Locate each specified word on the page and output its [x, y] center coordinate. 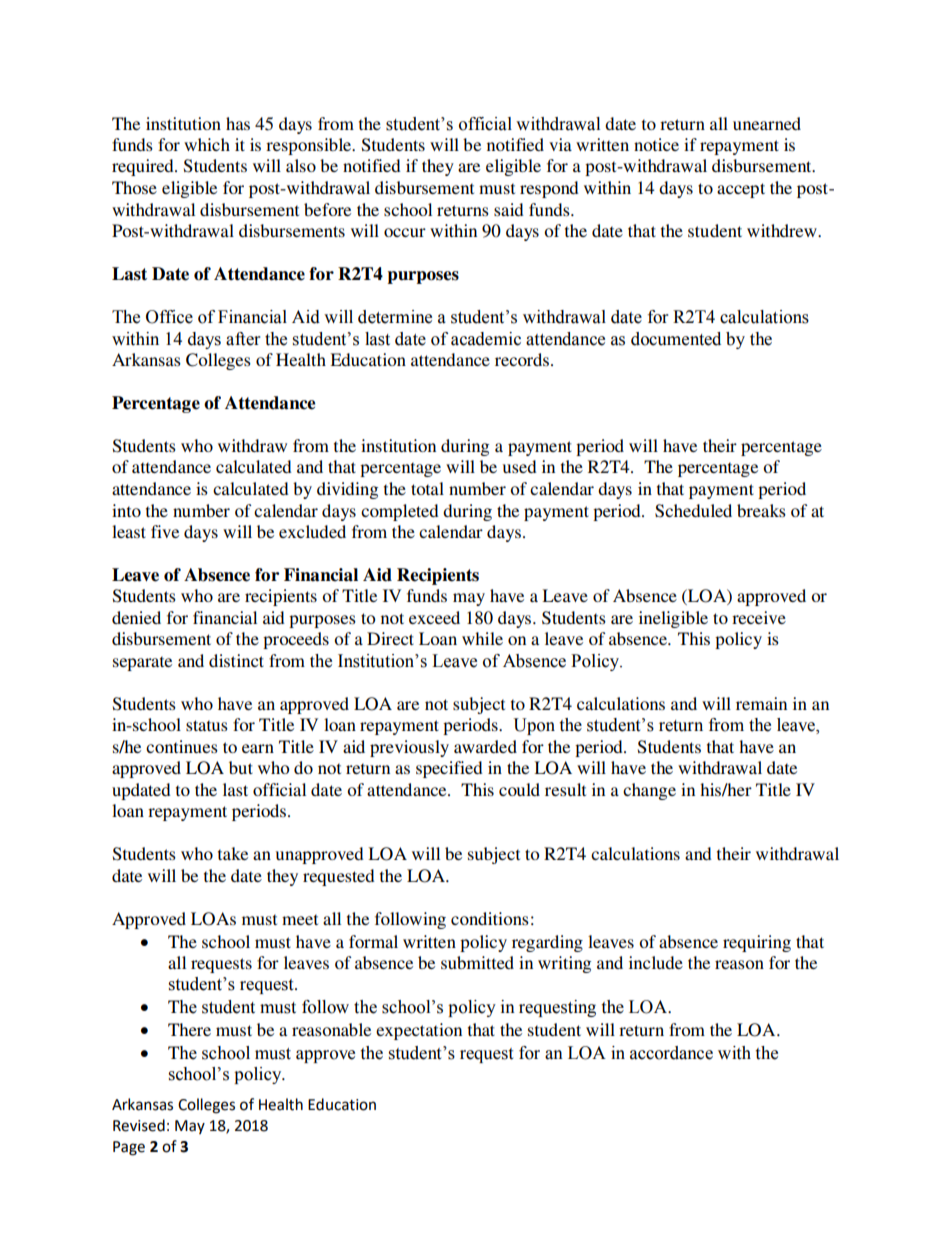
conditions [490, 918]
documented [676, 339]
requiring [757, 943]
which [207, 144]
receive [759, 617]
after [243, 339]
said [509, 209]
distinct [236, 660]
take [233, 853]
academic [486, 339]
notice [656, 144]
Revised [139, 1125]
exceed [434, 617]
